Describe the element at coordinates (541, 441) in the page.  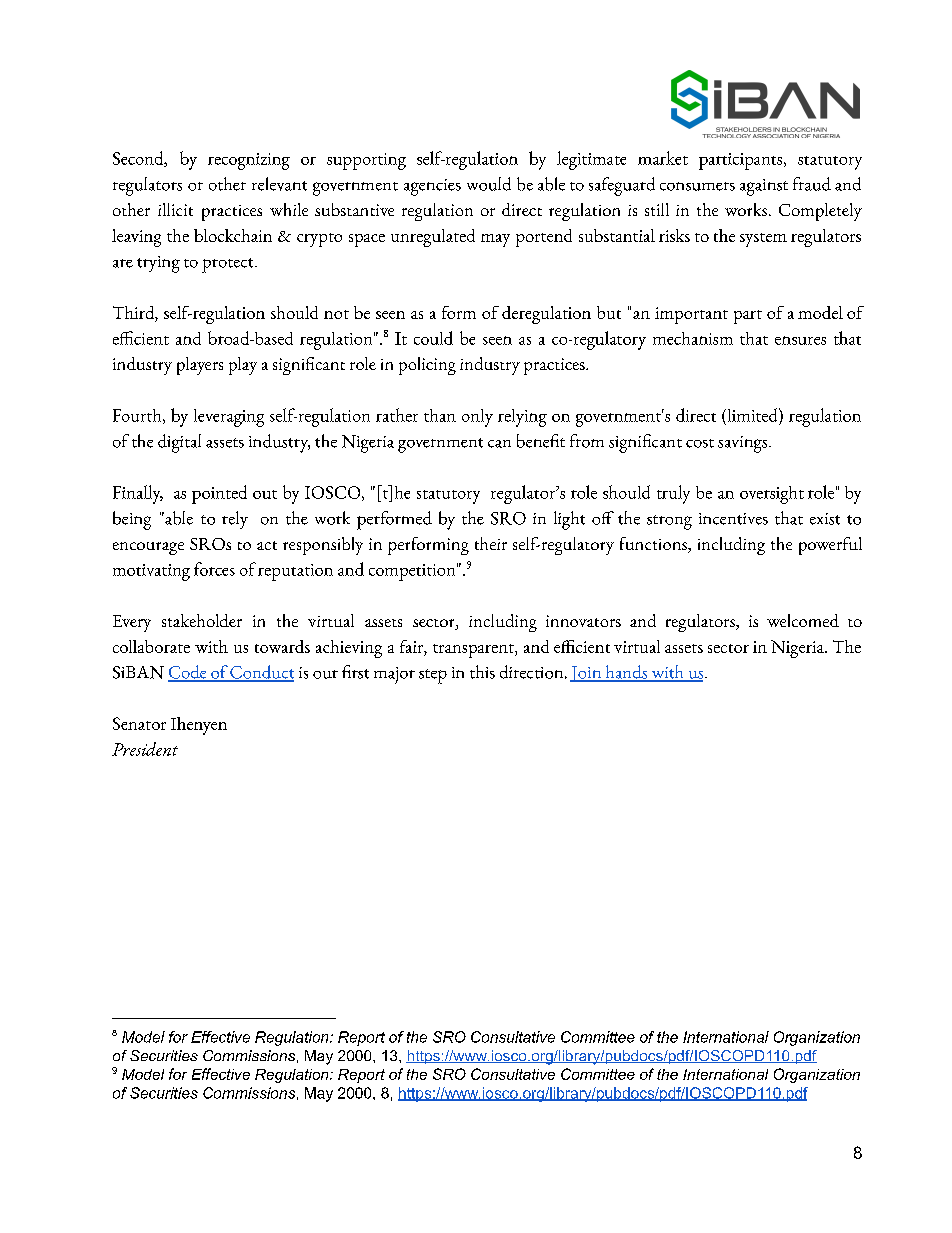
I see `benefit` at that location.
